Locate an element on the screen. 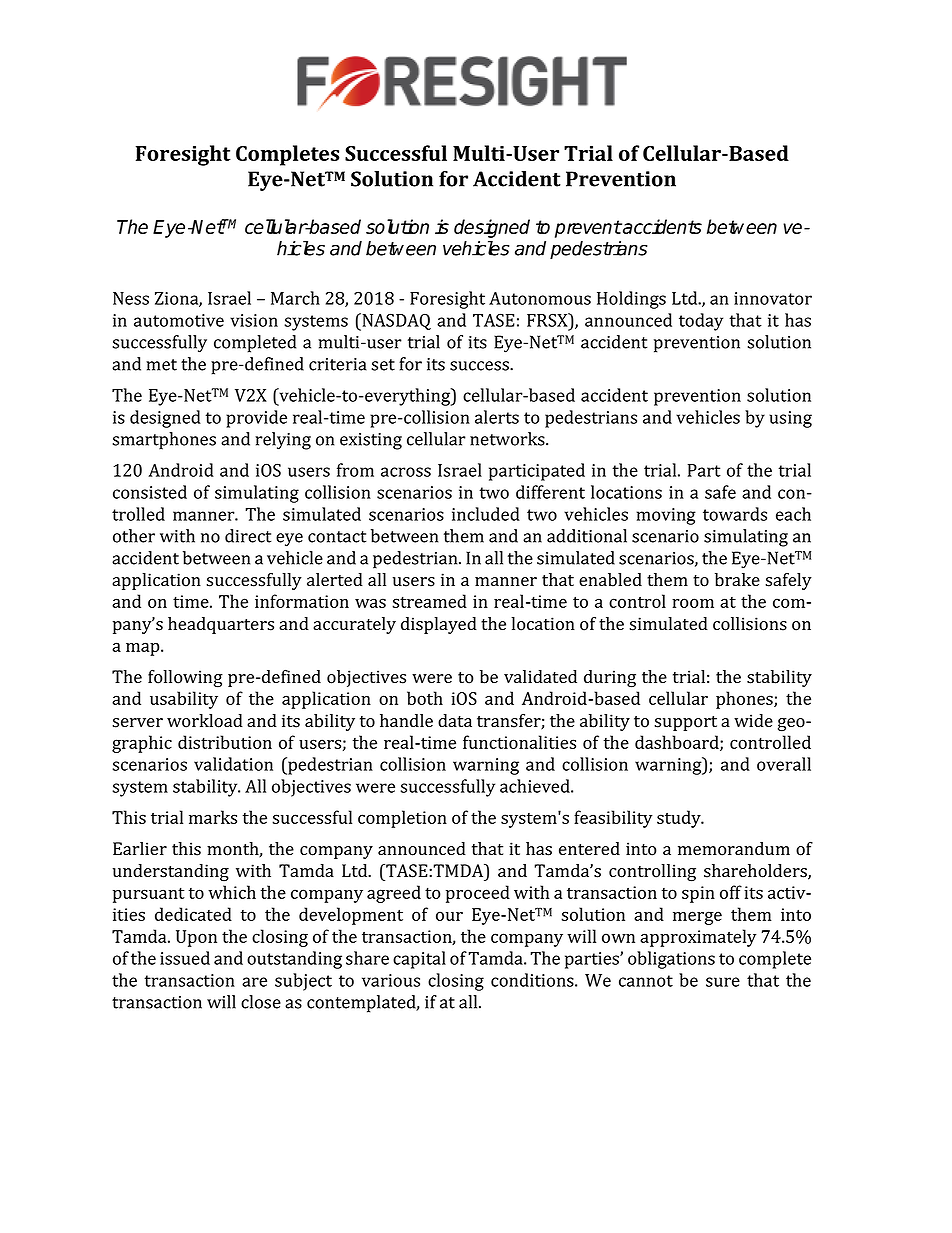 The height and width of the screenshot is (1233, 952). displayed is located at coordinates (439, 625).
